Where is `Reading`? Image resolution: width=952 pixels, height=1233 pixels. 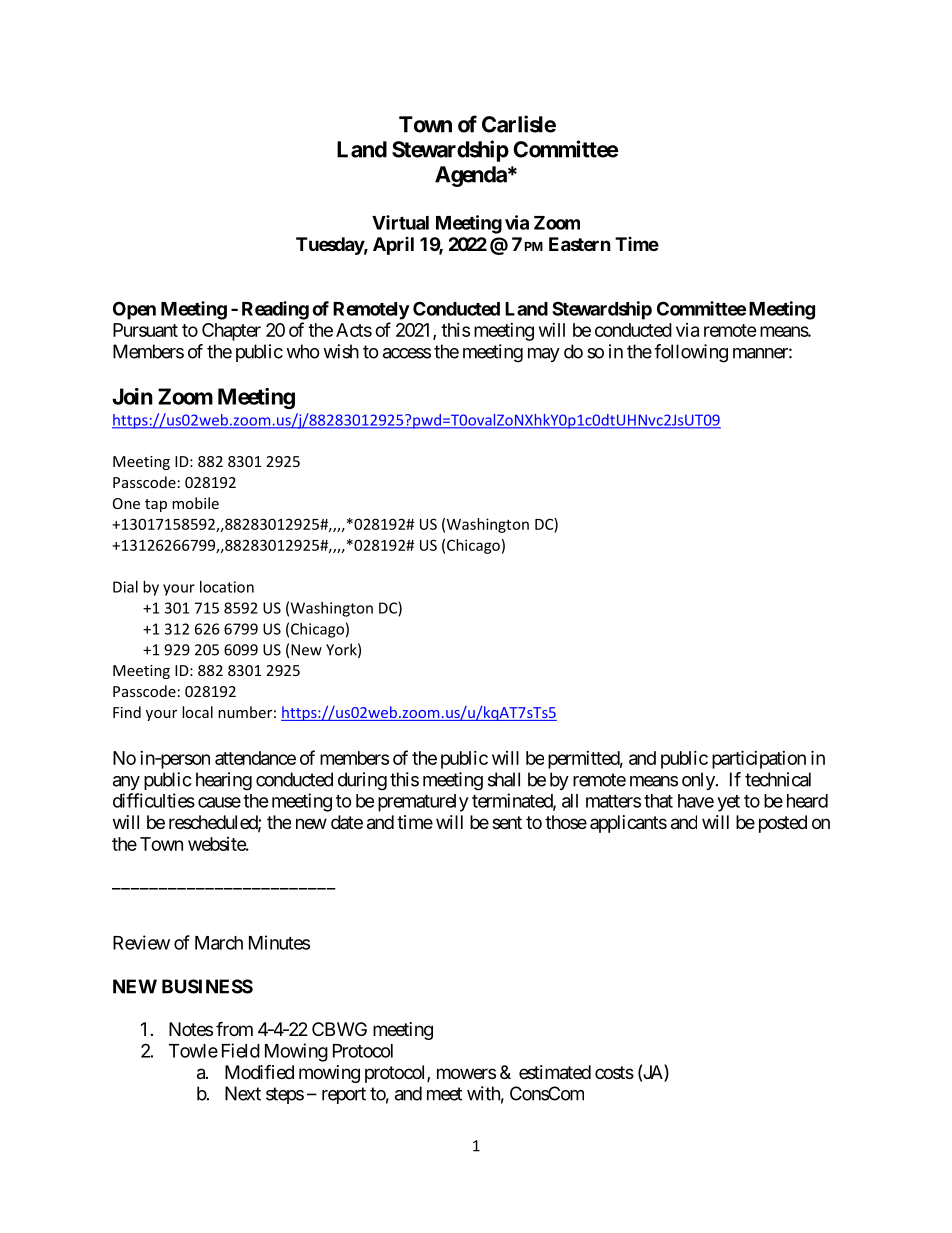 Reading is located at coordinates (275, 310).
